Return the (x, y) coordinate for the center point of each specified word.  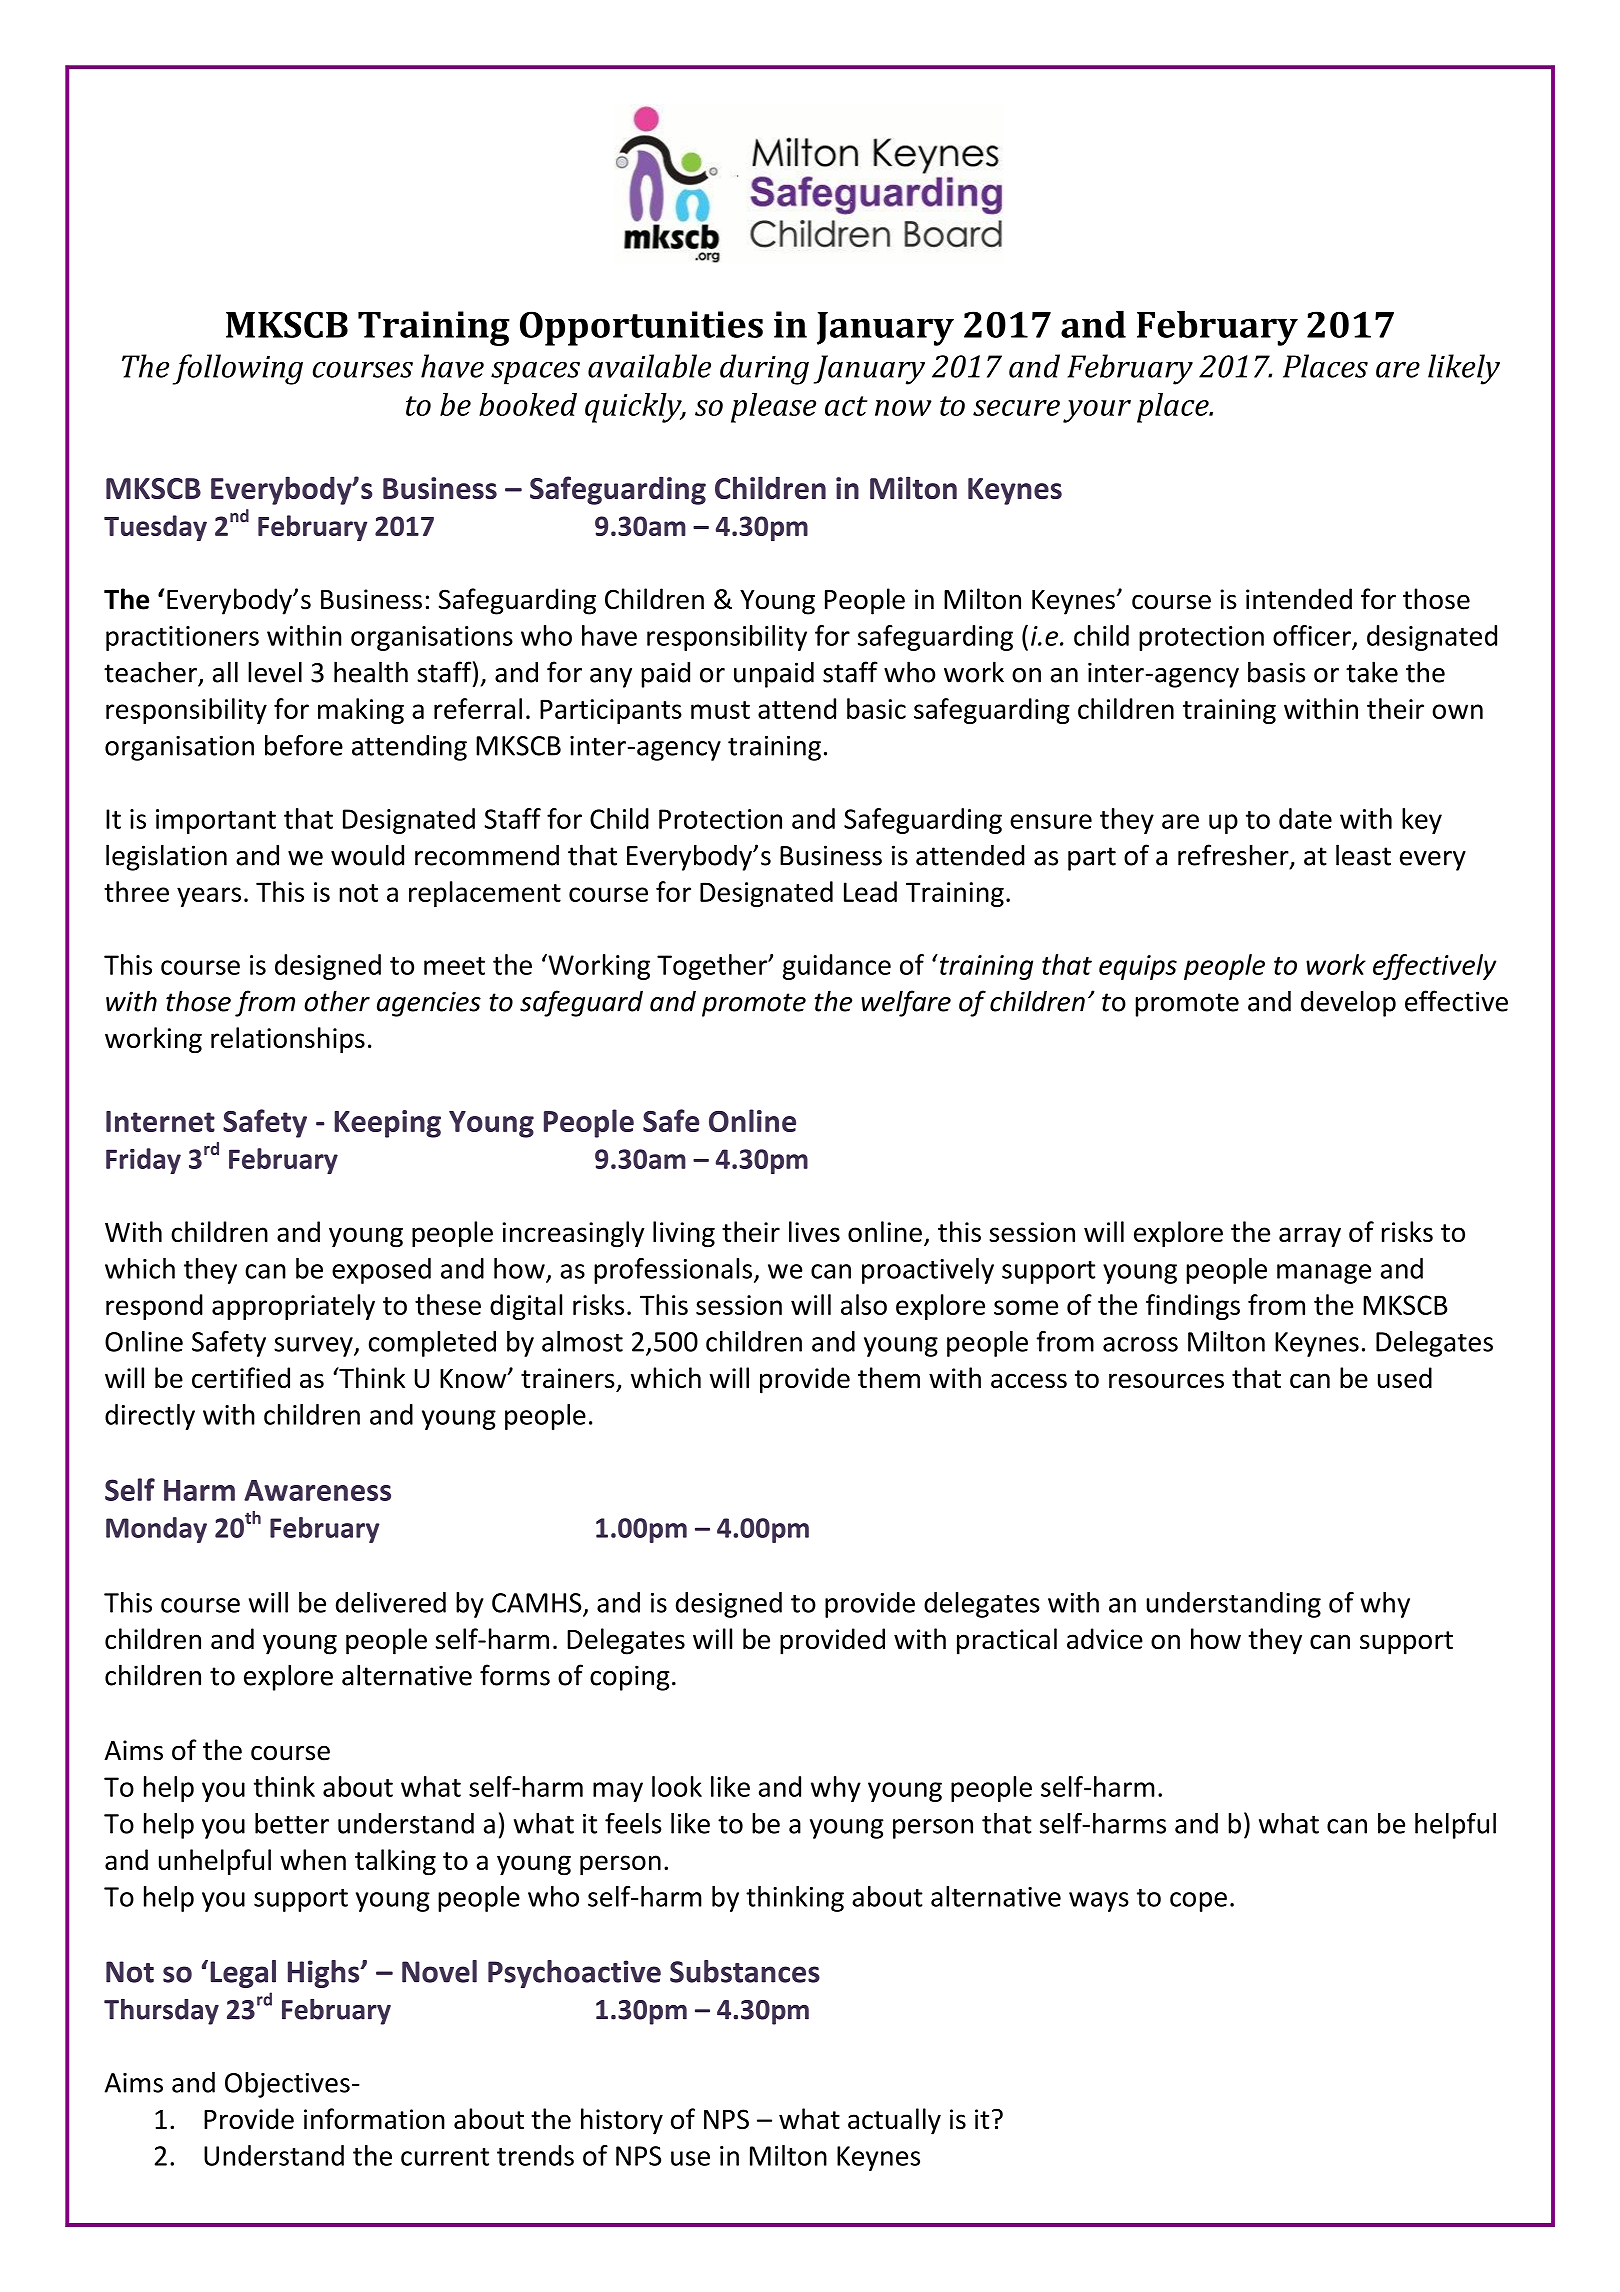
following (238, 369)
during (764, 369)
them (889, 1378)
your (1097, 411)
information (374, 2119)
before (304, 745)
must (720, 710)
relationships (288, 1040)
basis (1276, 672)
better (292, 1823)
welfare (906, 1003)
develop (1348, 1003)
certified (241, 1378)
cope (1198, 1902)
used (1405, 1378)
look (677, 1786)
